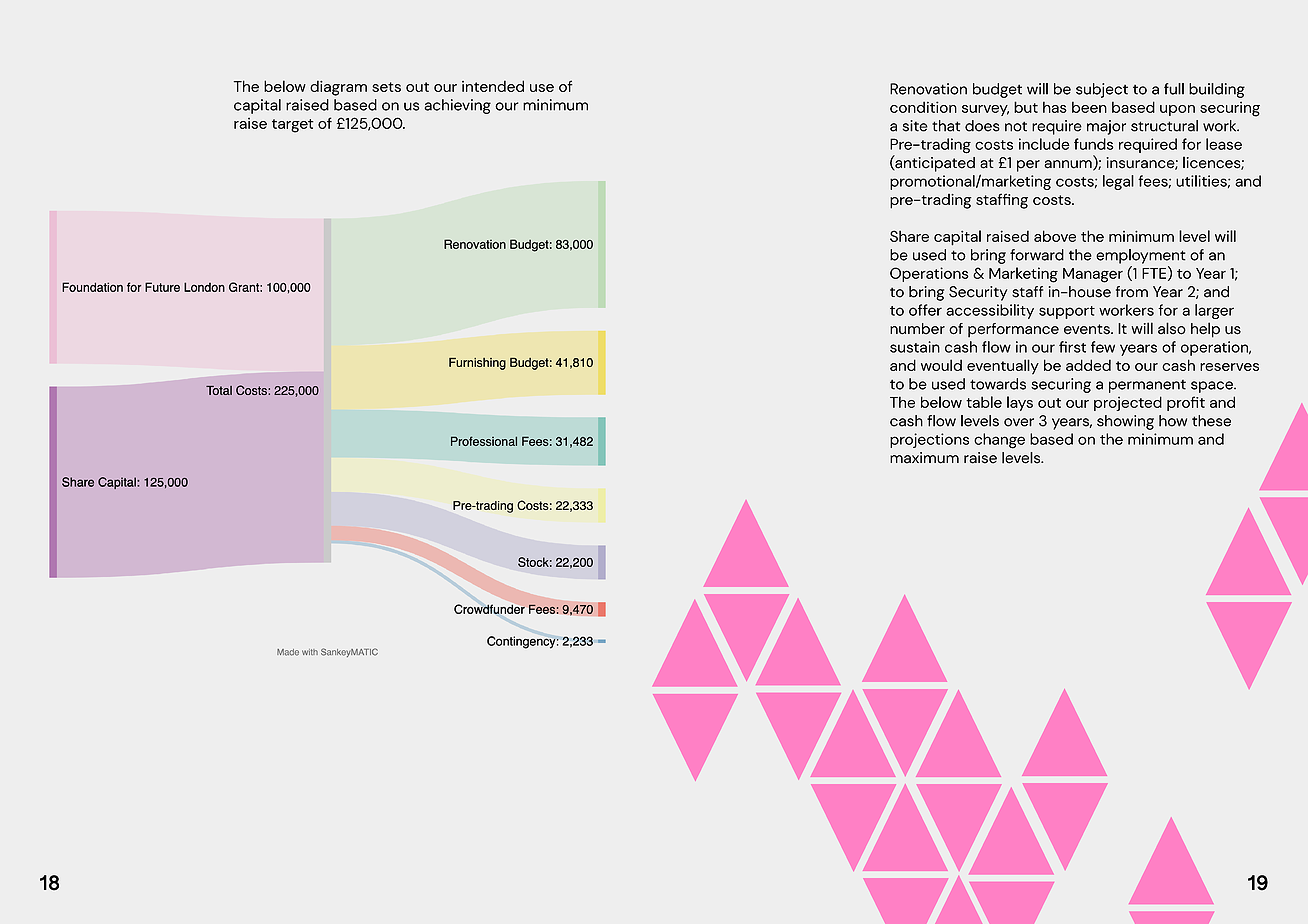 The width and height of the image is (1308, 924). What do you see at coordinates (1102, 90) in the image?
I see `subject` at bounding box center [1102, 90].
